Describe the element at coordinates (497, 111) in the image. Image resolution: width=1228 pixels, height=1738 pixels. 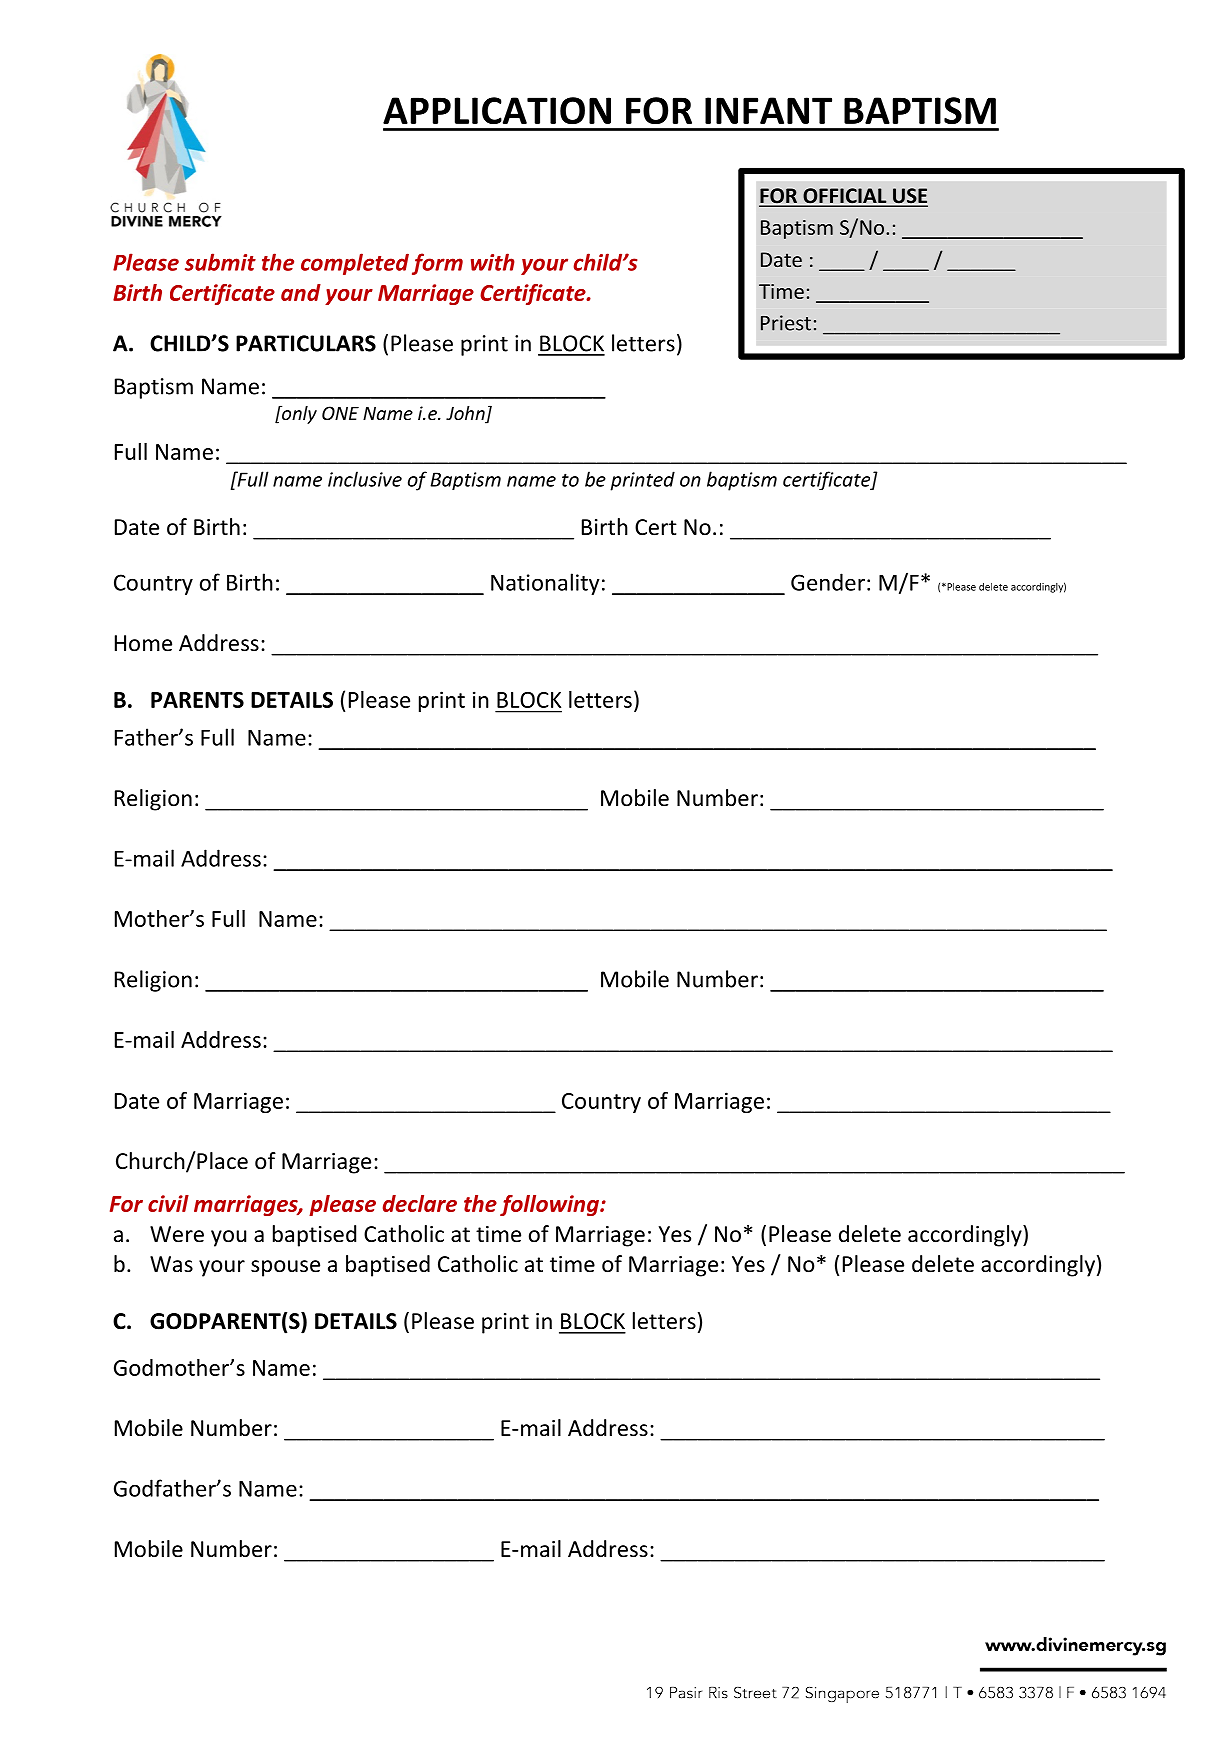
I see `APPLICATION` at that location.
